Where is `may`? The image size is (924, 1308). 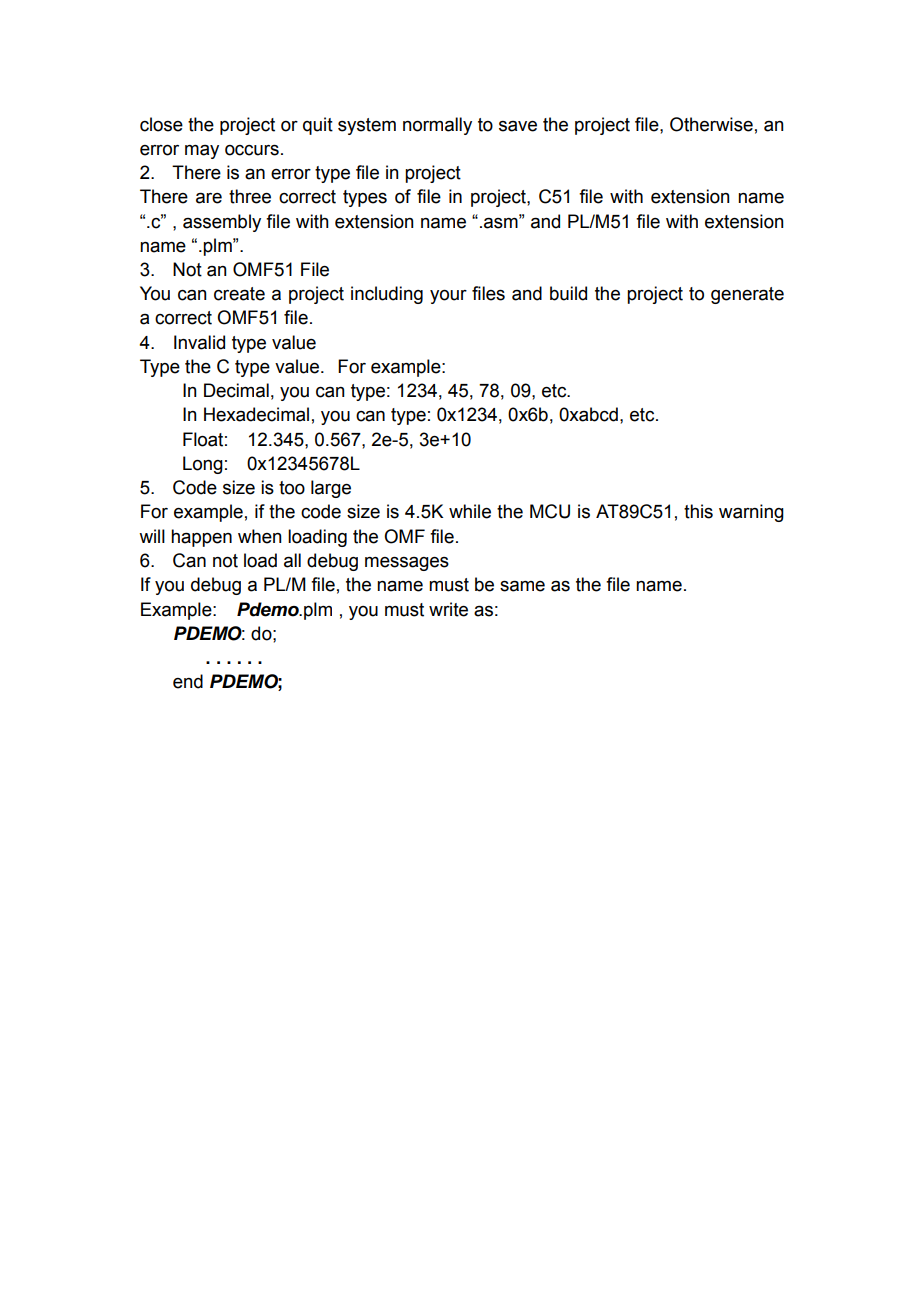
may is located at coordinates (202, 152).
